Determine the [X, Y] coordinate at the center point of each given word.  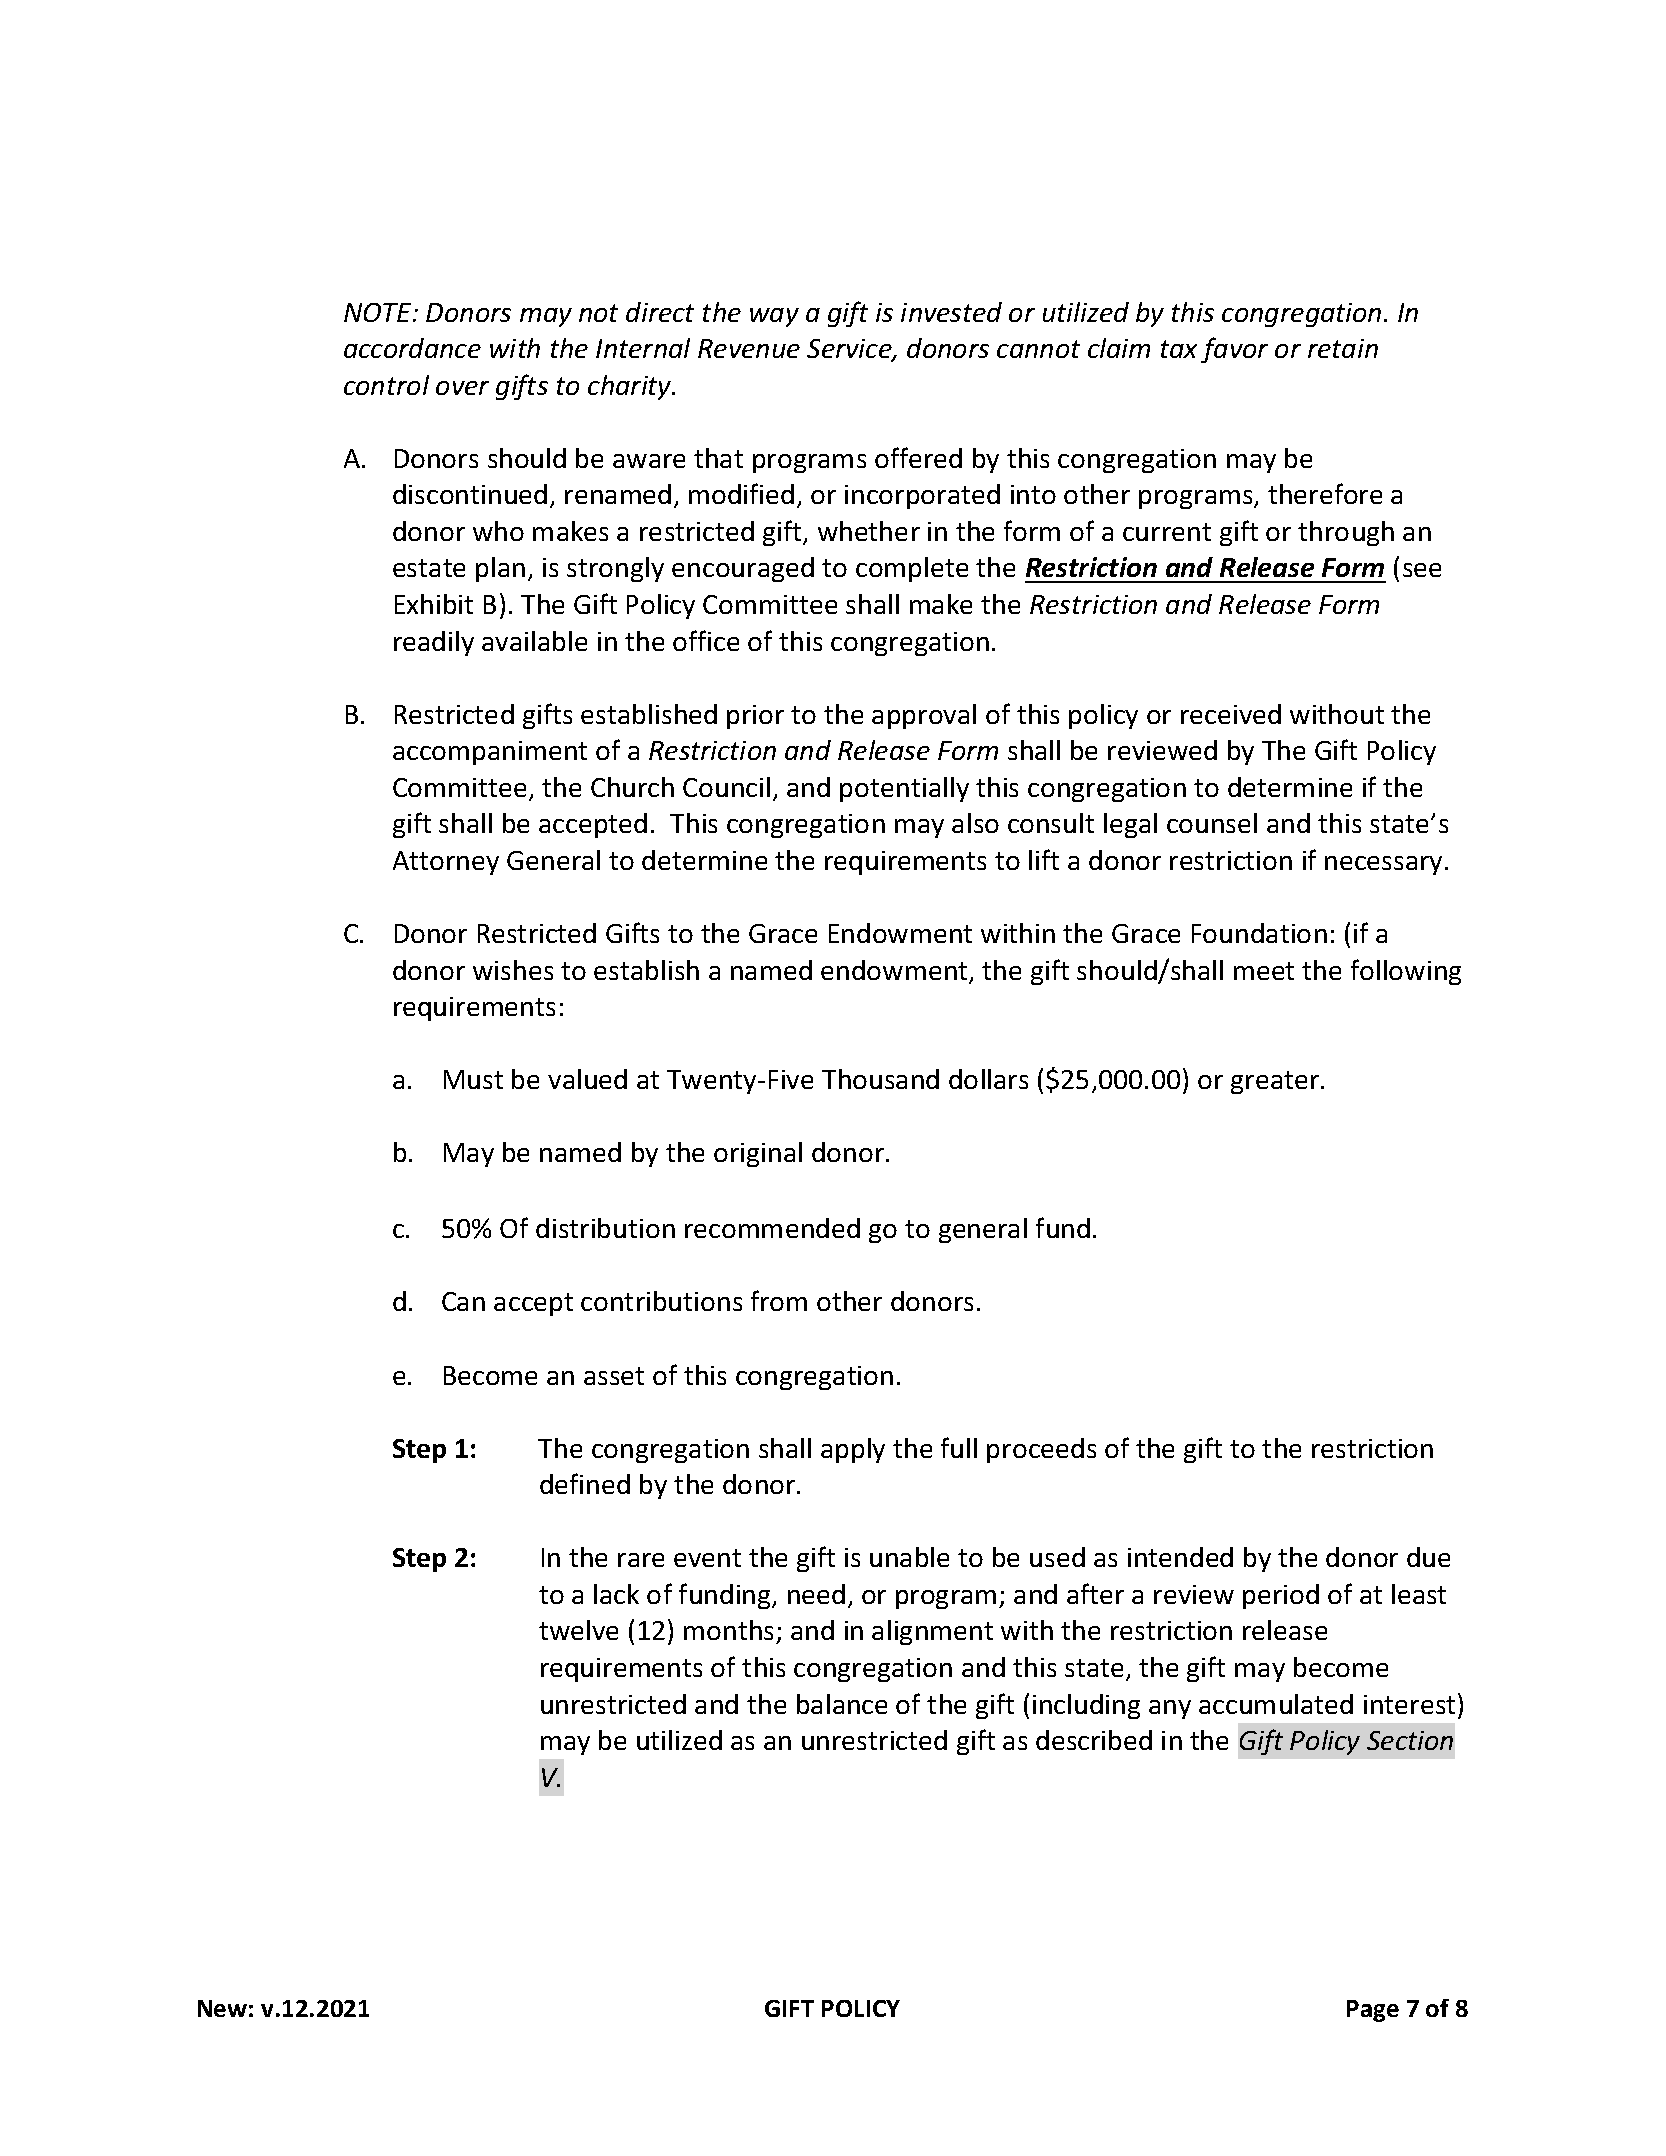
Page [1373, 2011]
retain [1343, 348]
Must [473, 1079]
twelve [578, 1630]
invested [951, 312]
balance [842, 1704]
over [462, 388]
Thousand [880, 1079]
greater [1276, 1082]
